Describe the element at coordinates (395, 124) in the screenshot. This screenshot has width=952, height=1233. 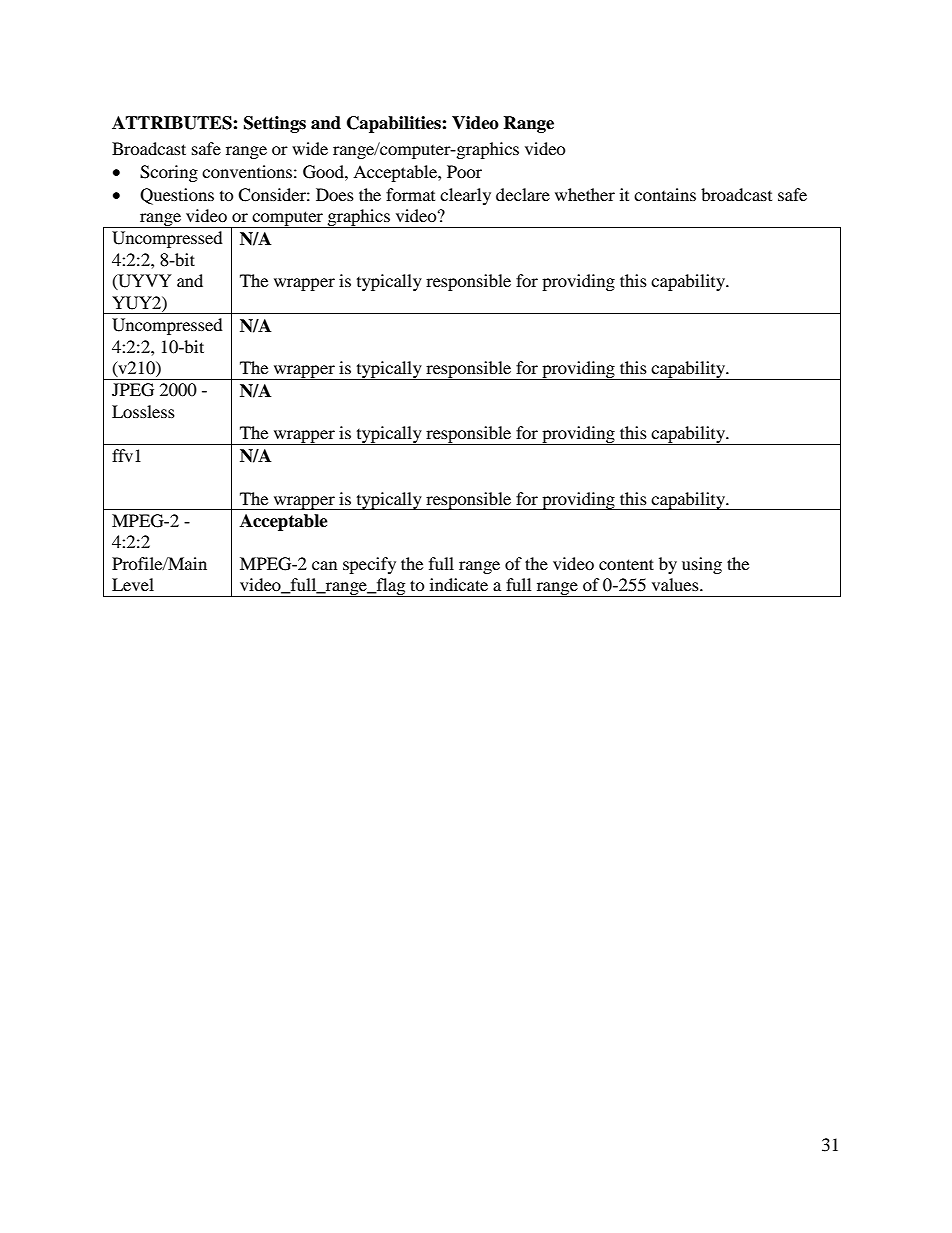
I see `Capabilities` at that location.
